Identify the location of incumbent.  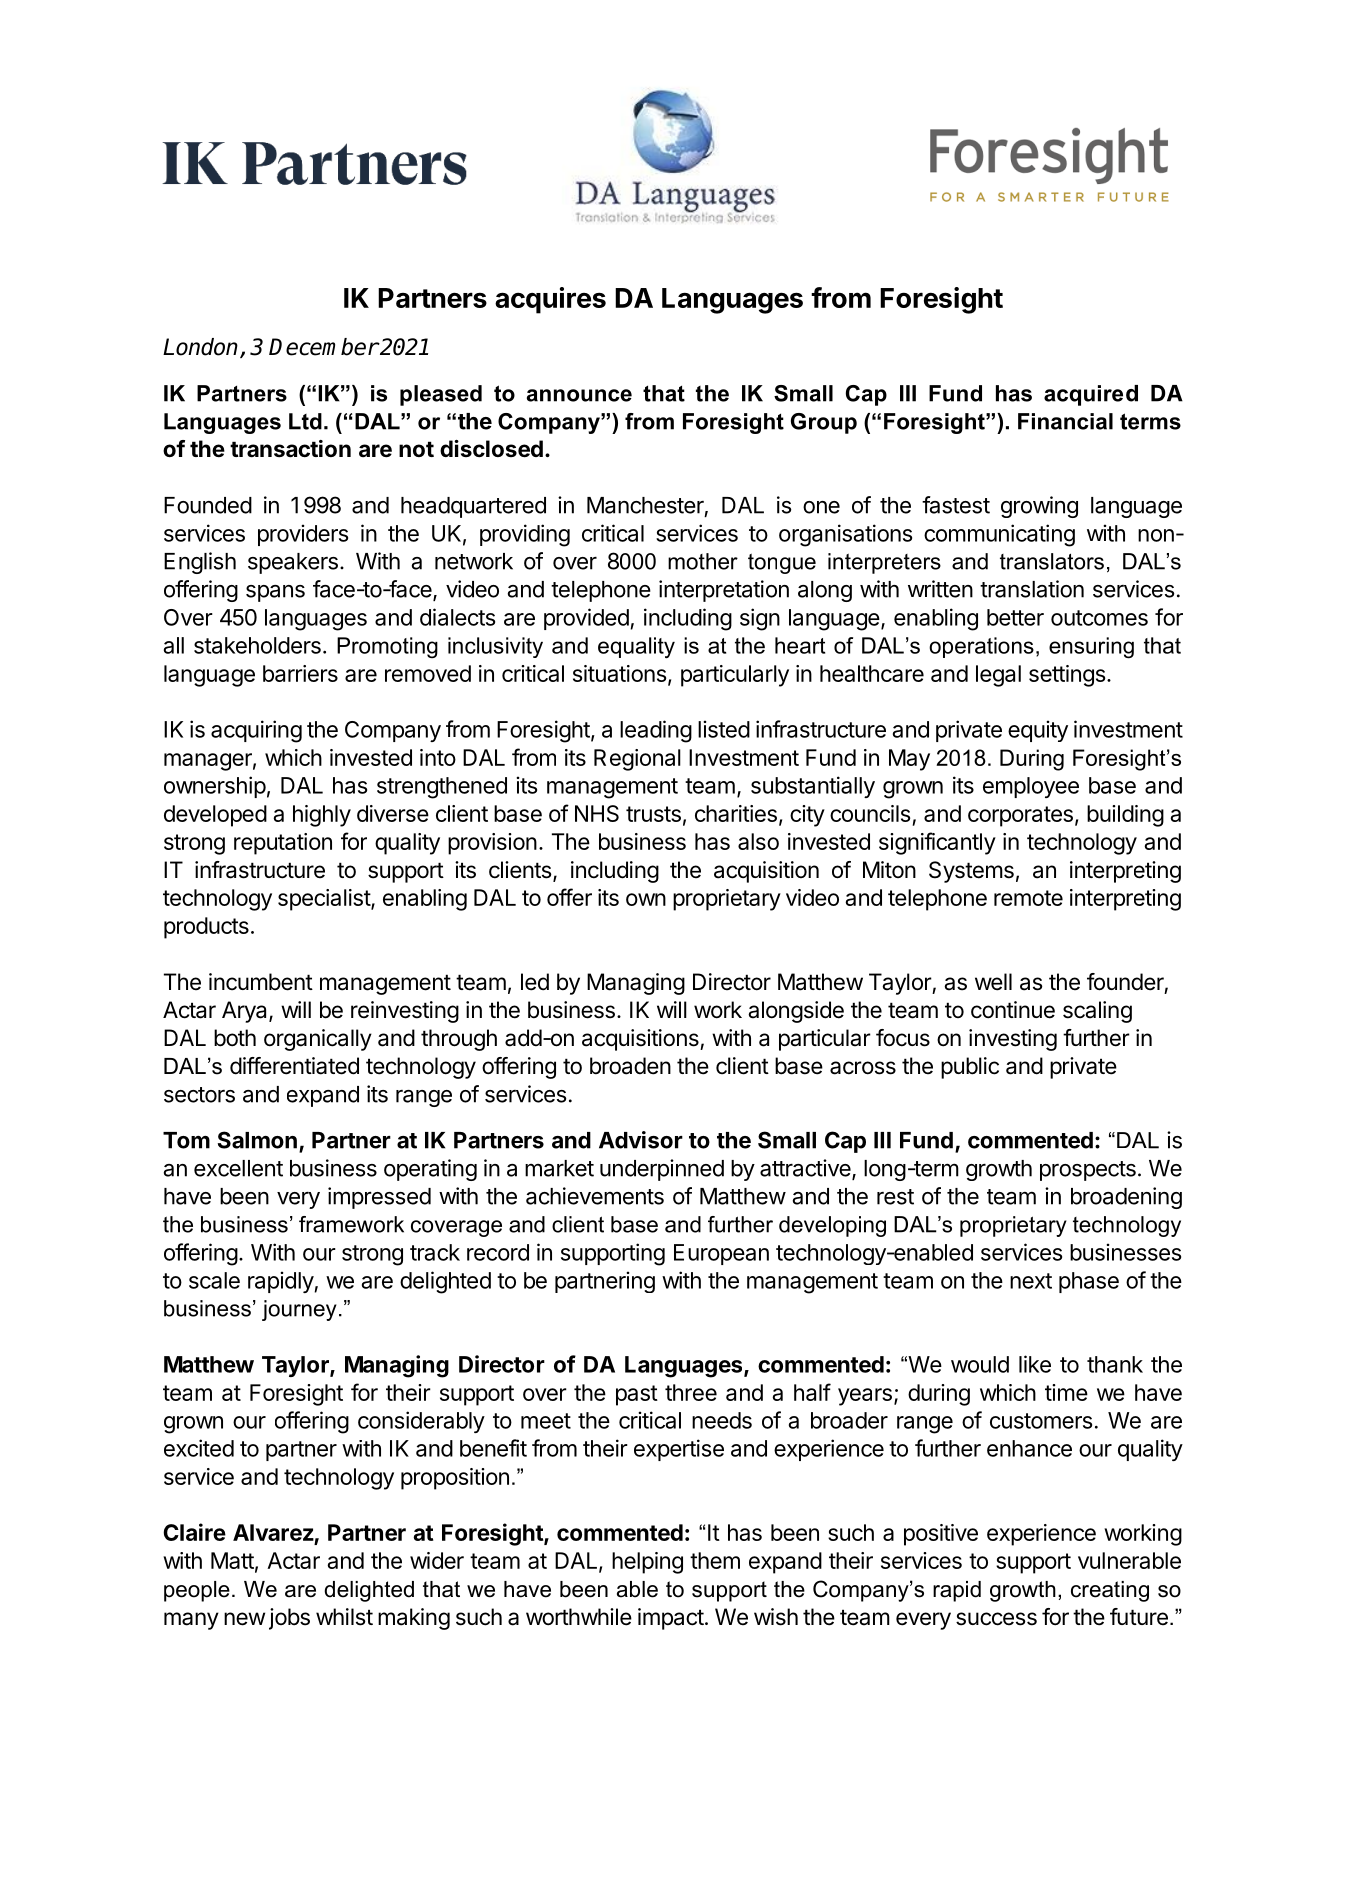
(261, 982).
